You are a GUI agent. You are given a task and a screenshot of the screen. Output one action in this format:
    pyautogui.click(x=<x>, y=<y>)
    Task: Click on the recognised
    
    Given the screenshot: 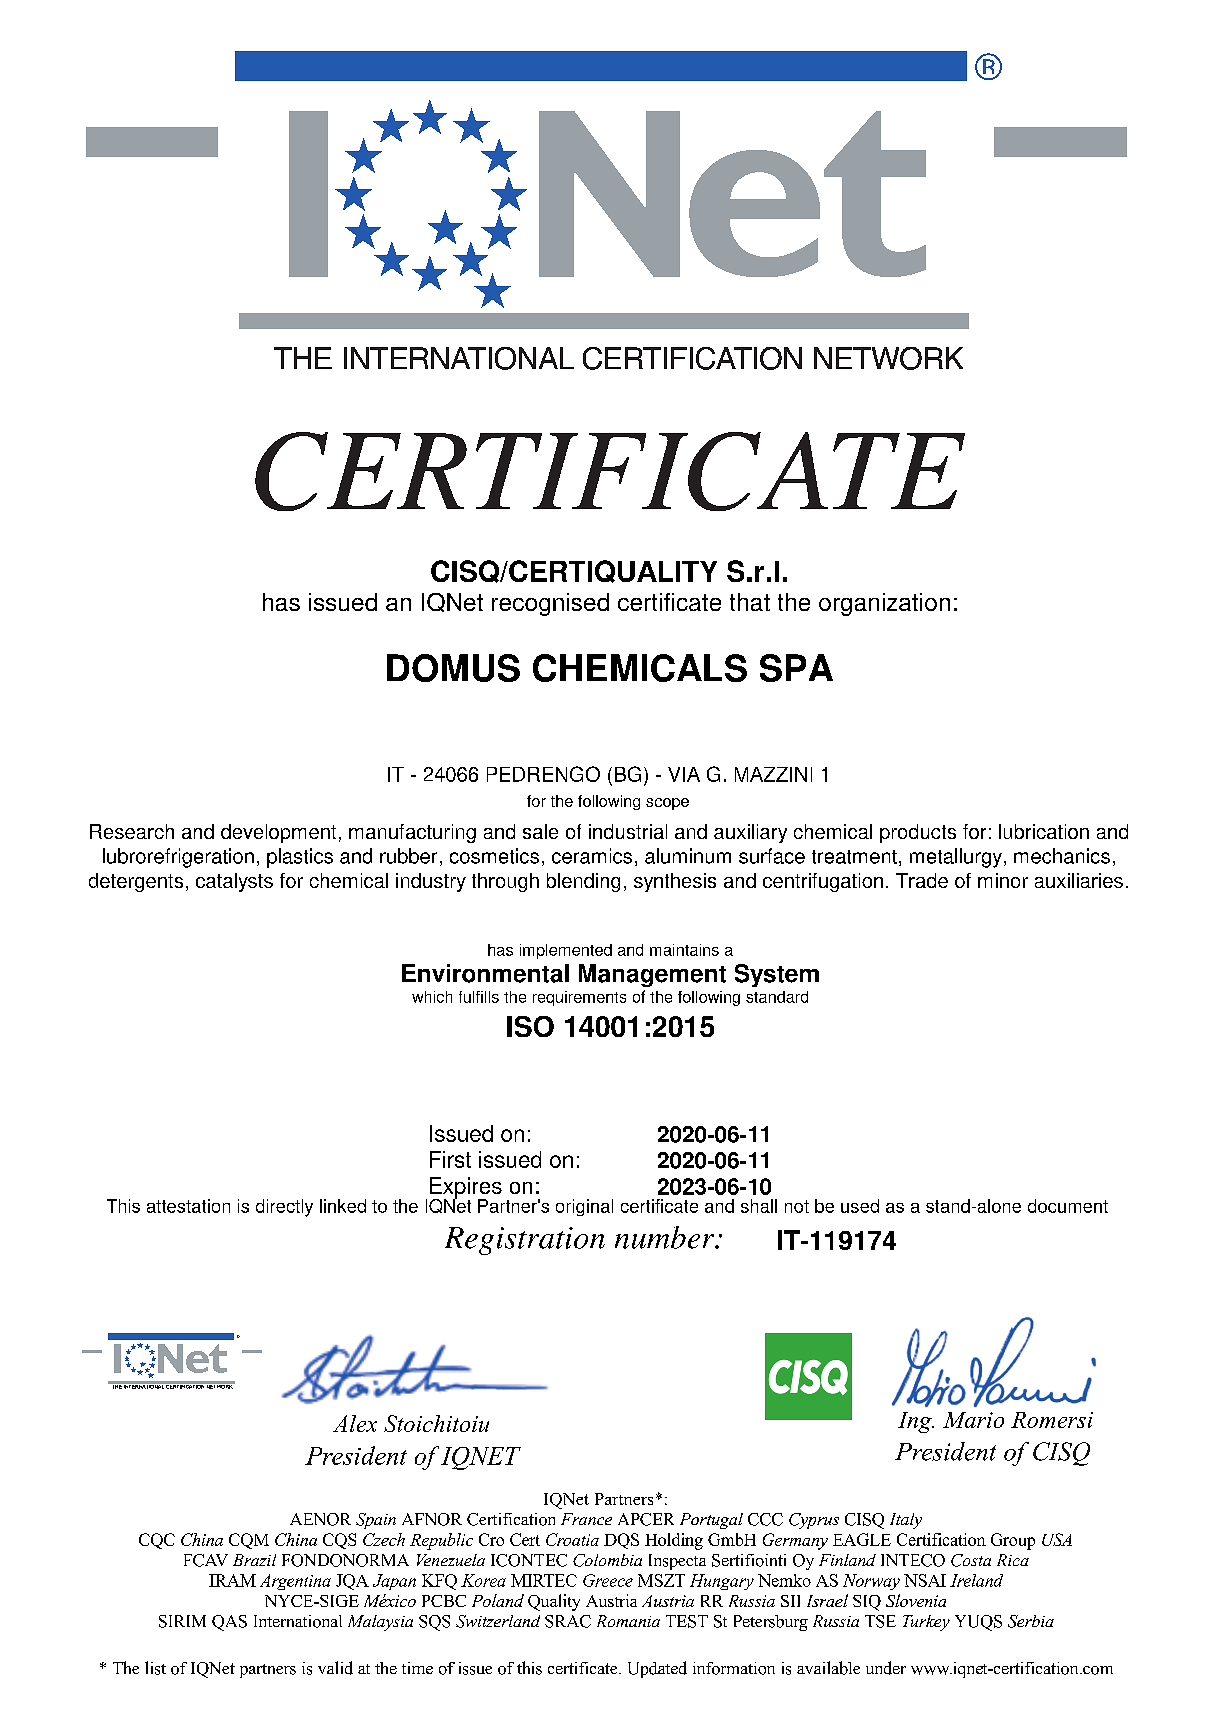 What is the action you would take?
    pyautogui.click(x=550, y=604)
